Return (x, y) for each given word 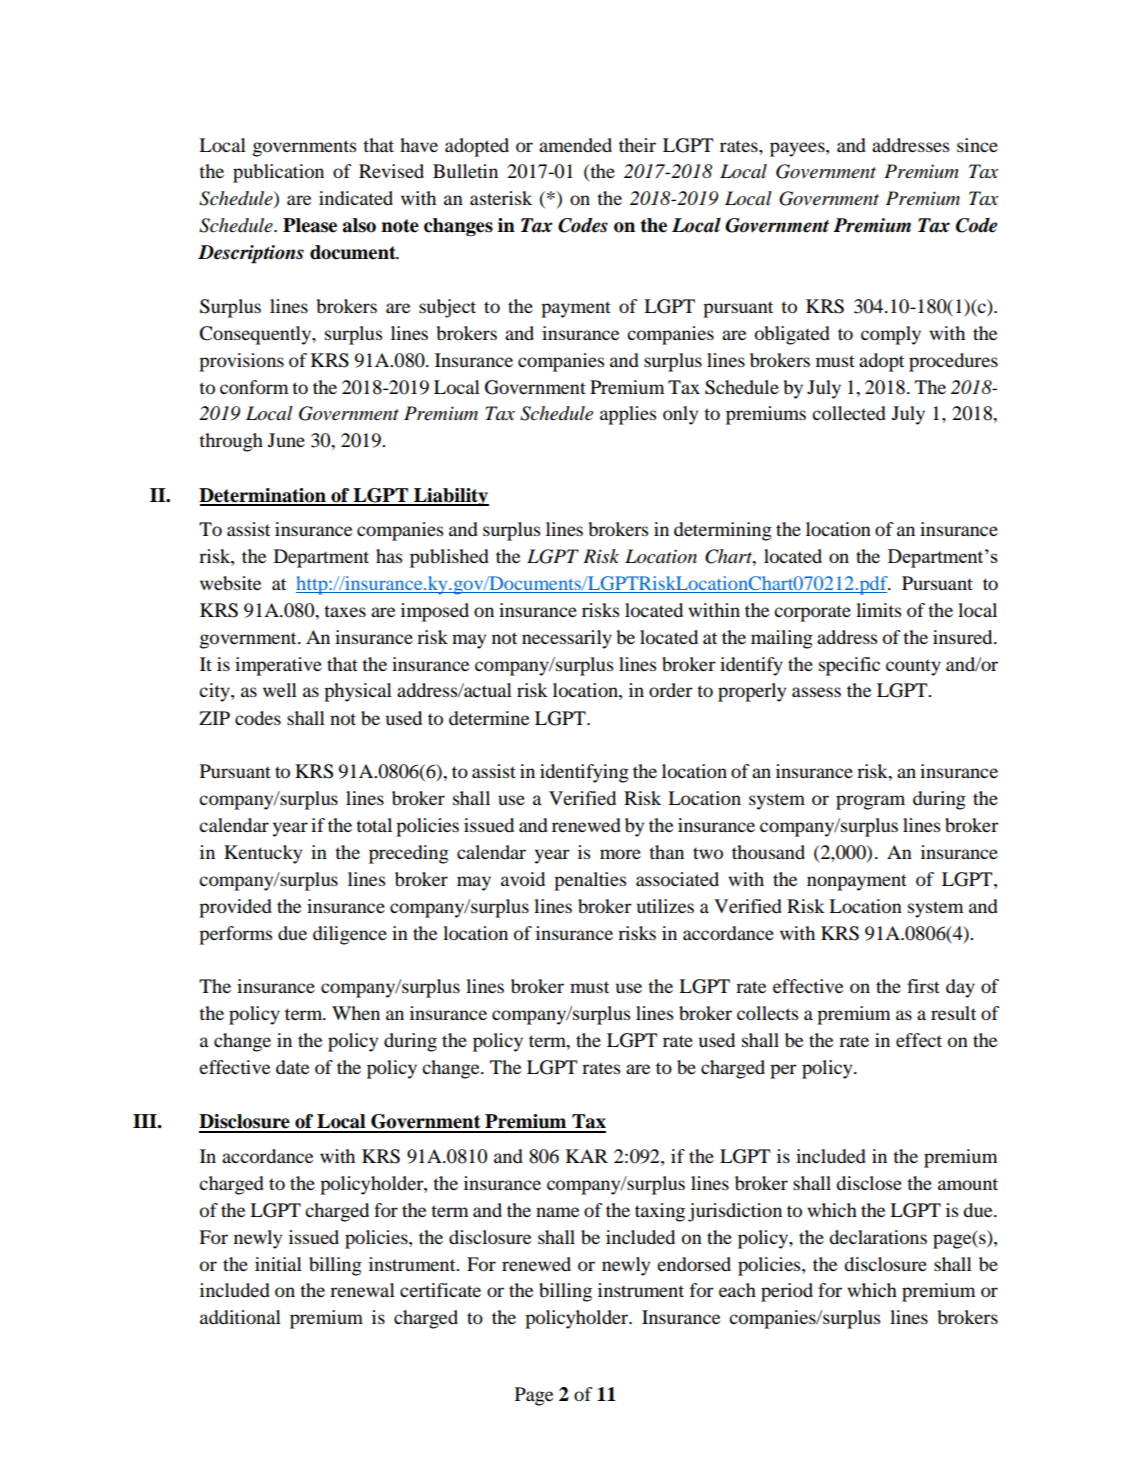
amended (575, 145)
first (923, 986)
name (557, 1212)
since (977, 145)
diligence (350, 935)
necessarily (567, 639)
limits (878, 610)
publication (278, 173)
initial (278, 1264)
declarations (878, 1237)
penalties (590, 881)
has (389, 556)
